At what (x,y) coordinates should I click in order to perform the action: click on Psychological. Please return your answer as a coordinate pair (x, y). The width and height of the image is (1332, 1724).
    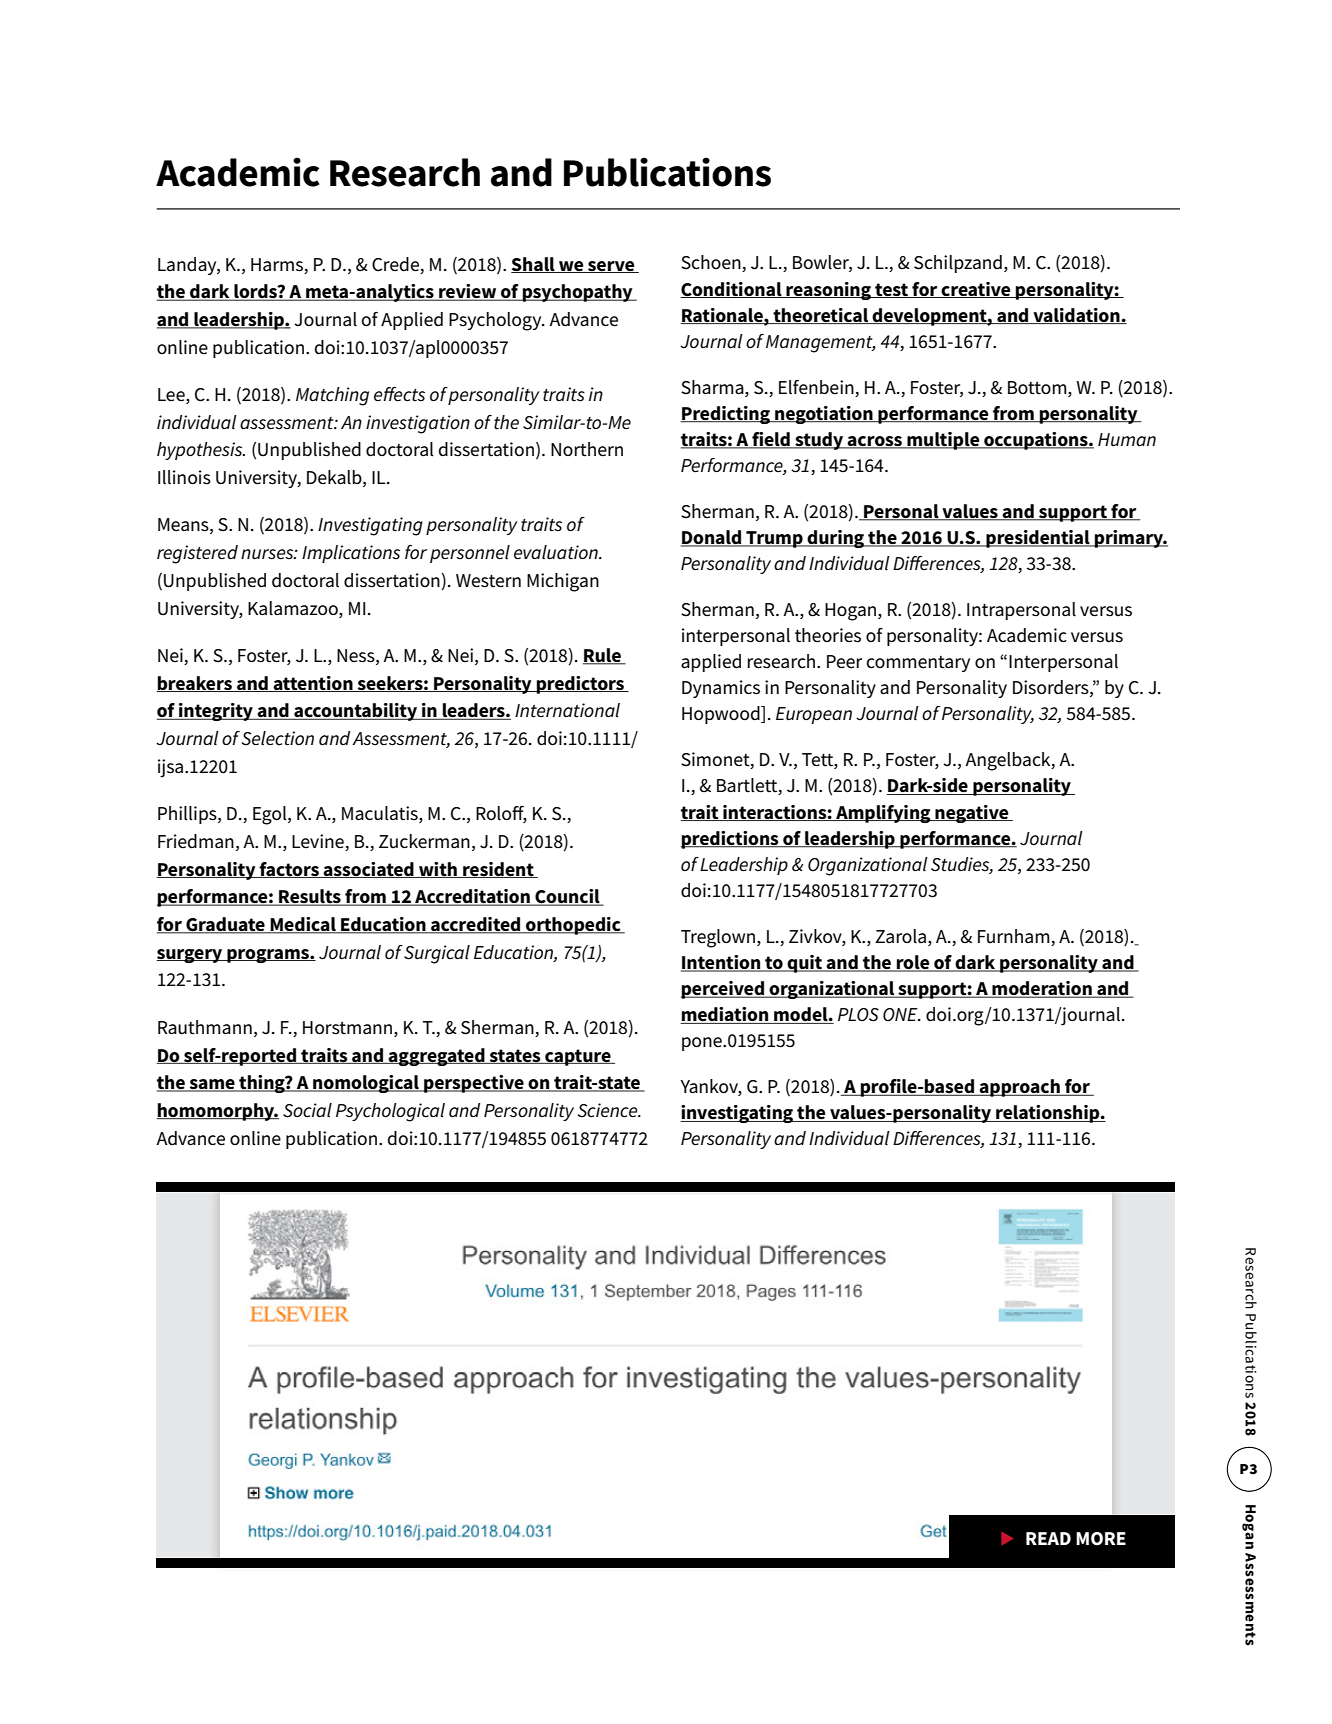
    Looking at the image, I should click on (390, 1112).
